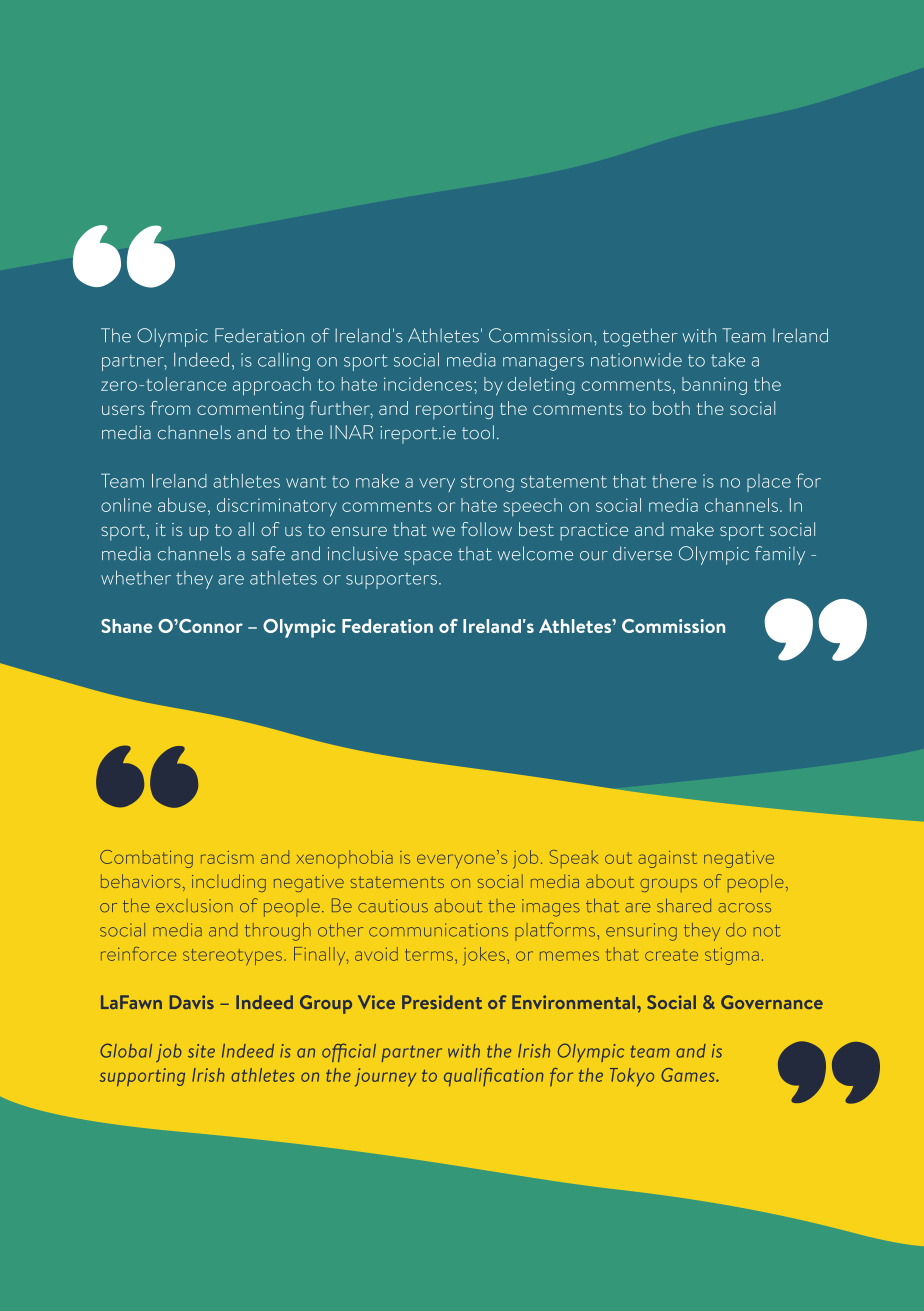 This screenshot has height=1311, width=924. What do you see at coordinates (642, 553) in the screenshot?
I see `diverse` at bounding box center [642, 553].
